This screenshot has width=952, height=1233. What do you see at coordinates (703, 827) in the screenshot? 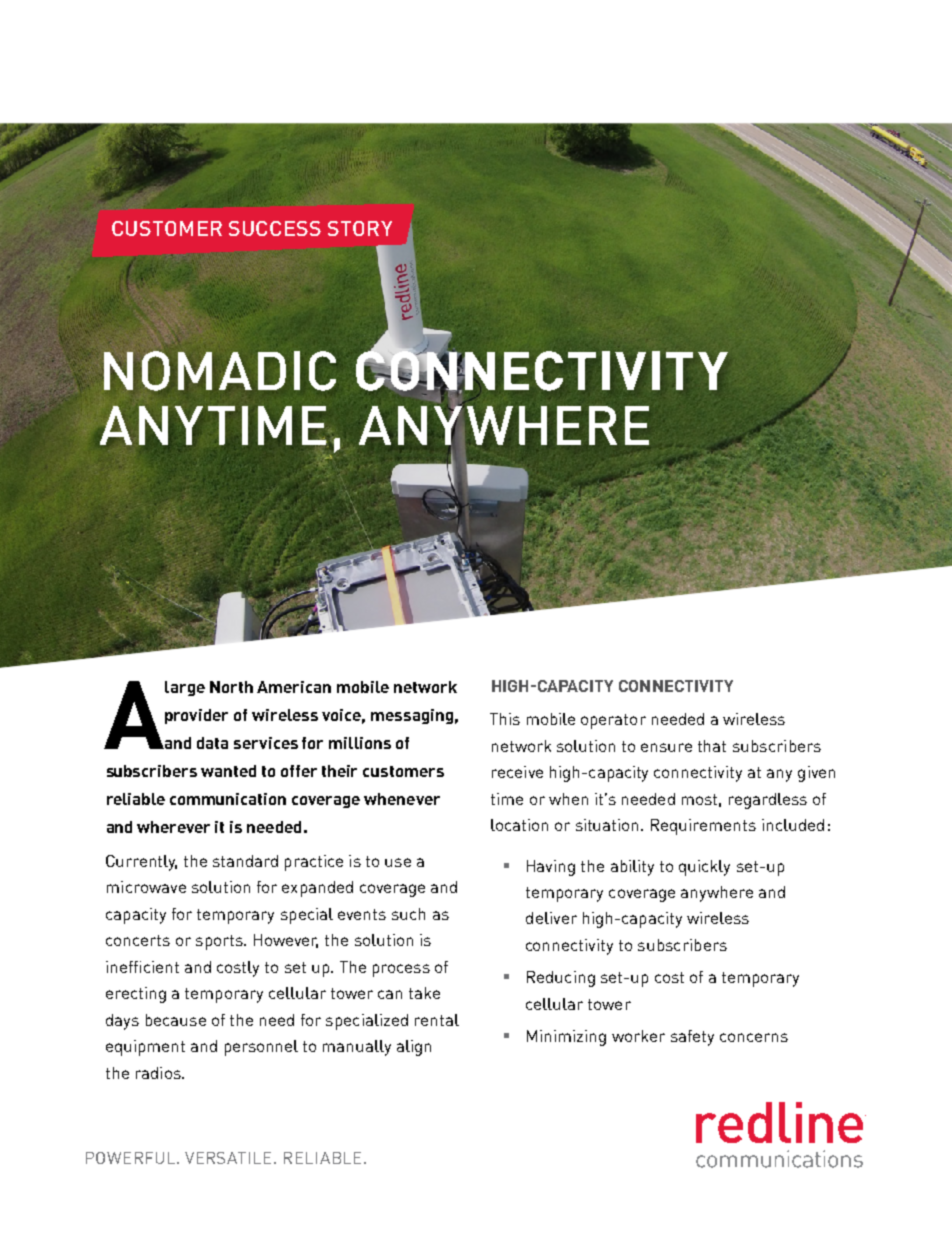
I see `Requirements` at bounding box center [703, 827].
